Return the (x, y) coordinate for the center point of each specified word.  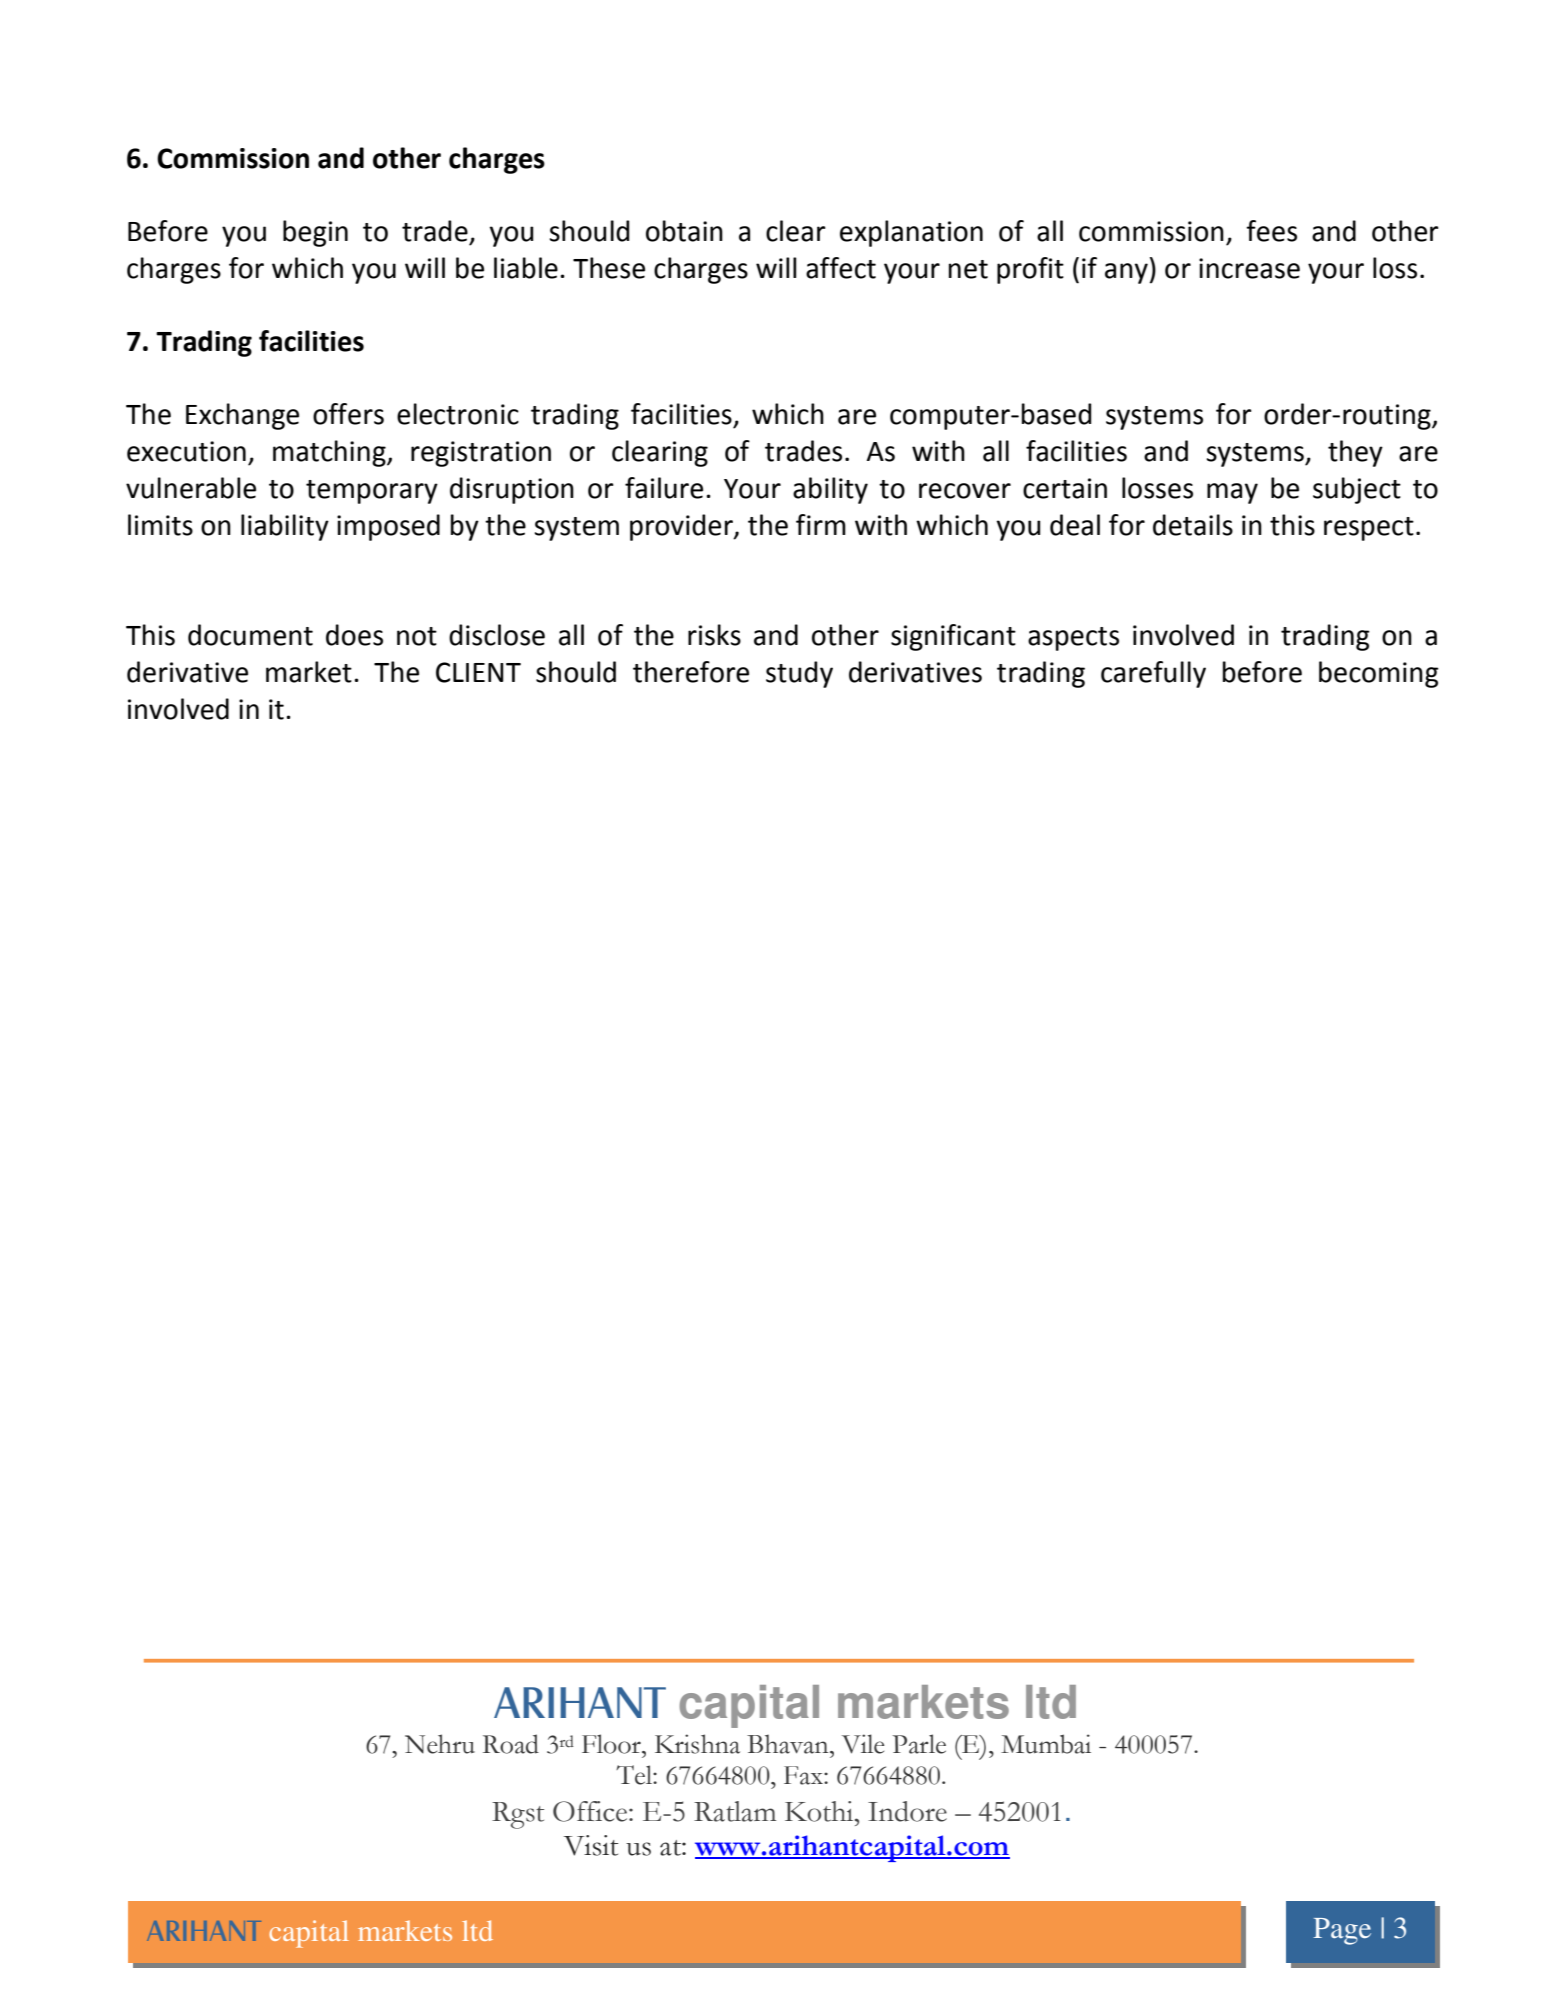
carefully (1153, 674)
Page (1342, 1931)
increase (1249, 268)
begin (315, 233)
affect (841, 268)
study (799, 674)
